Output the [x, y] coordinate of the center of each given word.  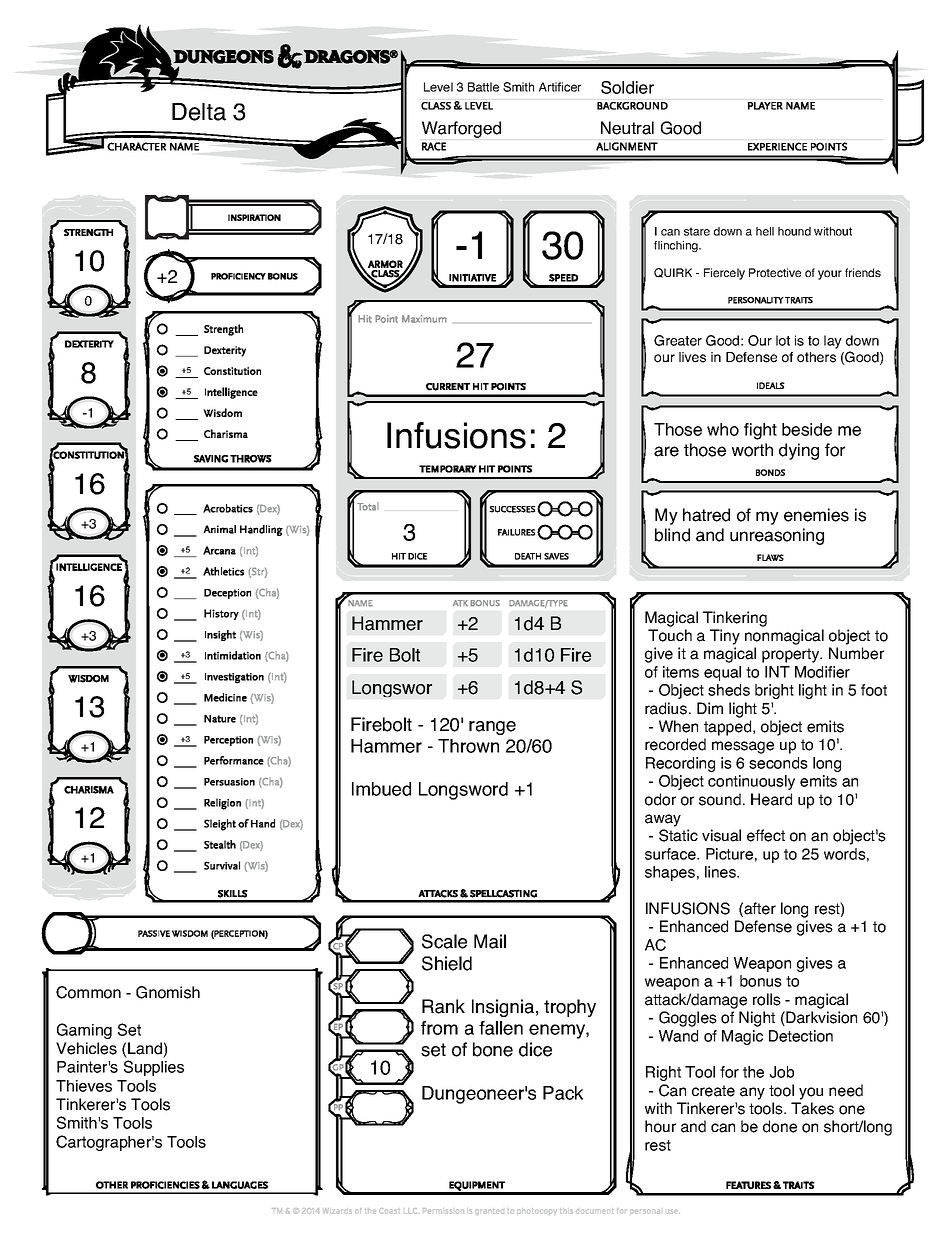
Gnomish [168, 992]
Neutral [627, 128]
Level [438, 87]
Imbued [381, 789]
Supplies [154, 1068]
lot [783, 340]
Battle [483, 87]
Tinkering [735, 619]
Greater [678, 340]
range [492, 728]
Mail [490, 941]
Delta [199, 112]
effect [766, 835]
